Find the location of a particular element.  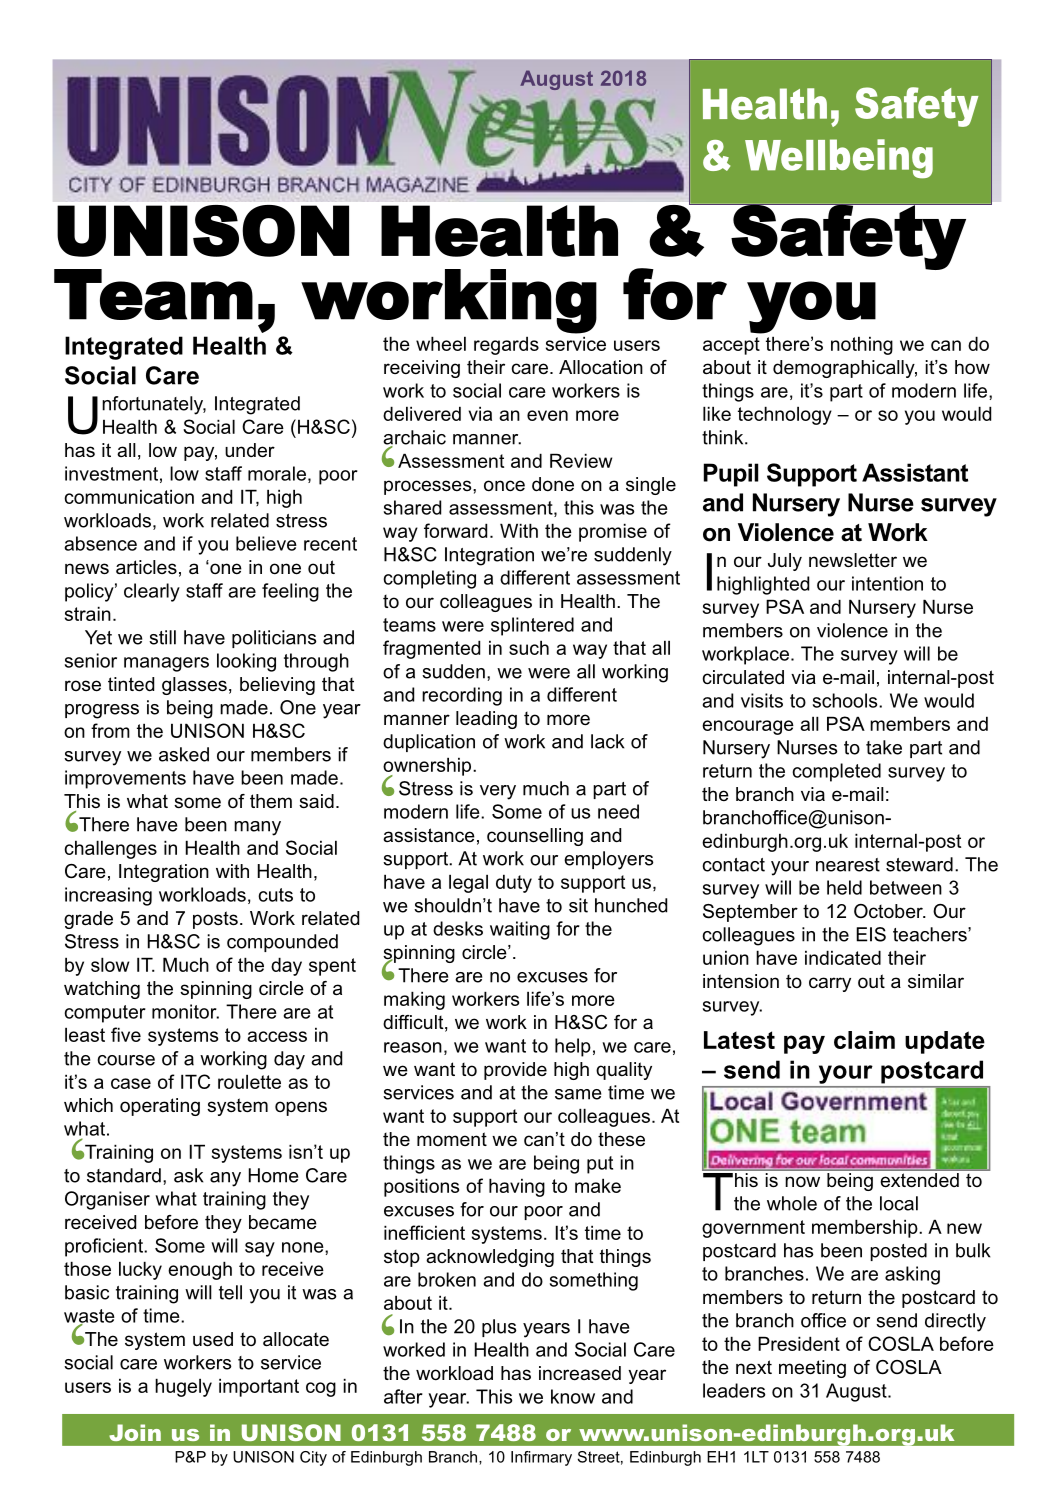

Join is located at coordinates (135, 1432).
